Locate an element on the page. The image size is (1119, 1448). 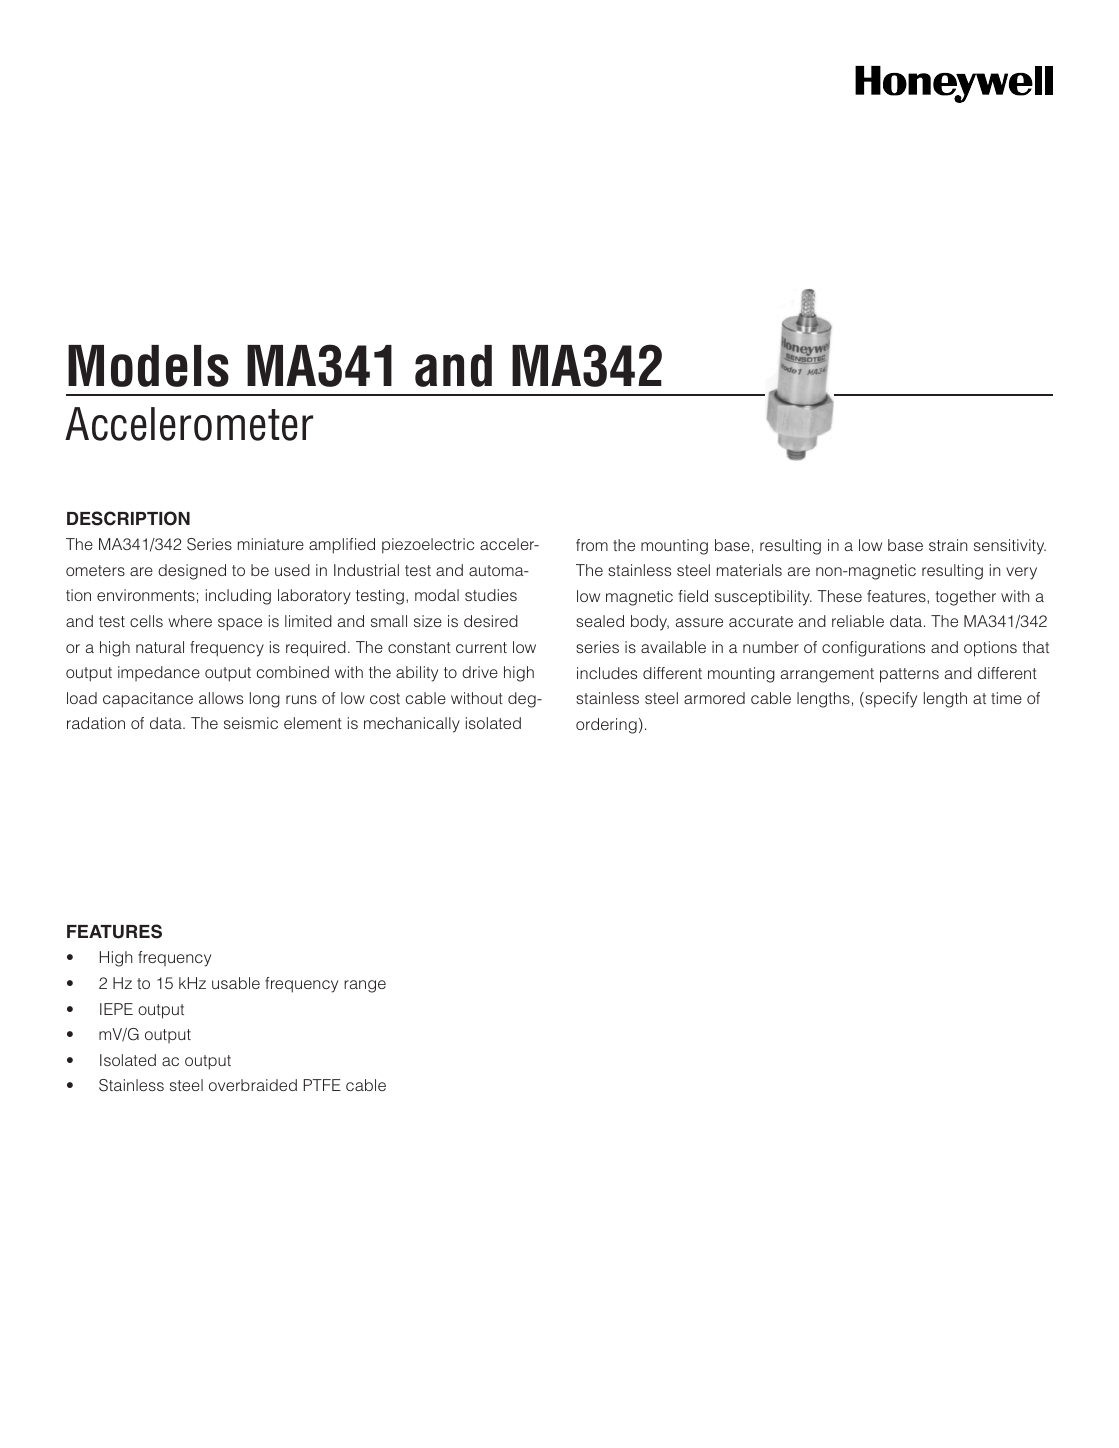
miniature is located at coordinates (271, 544).
